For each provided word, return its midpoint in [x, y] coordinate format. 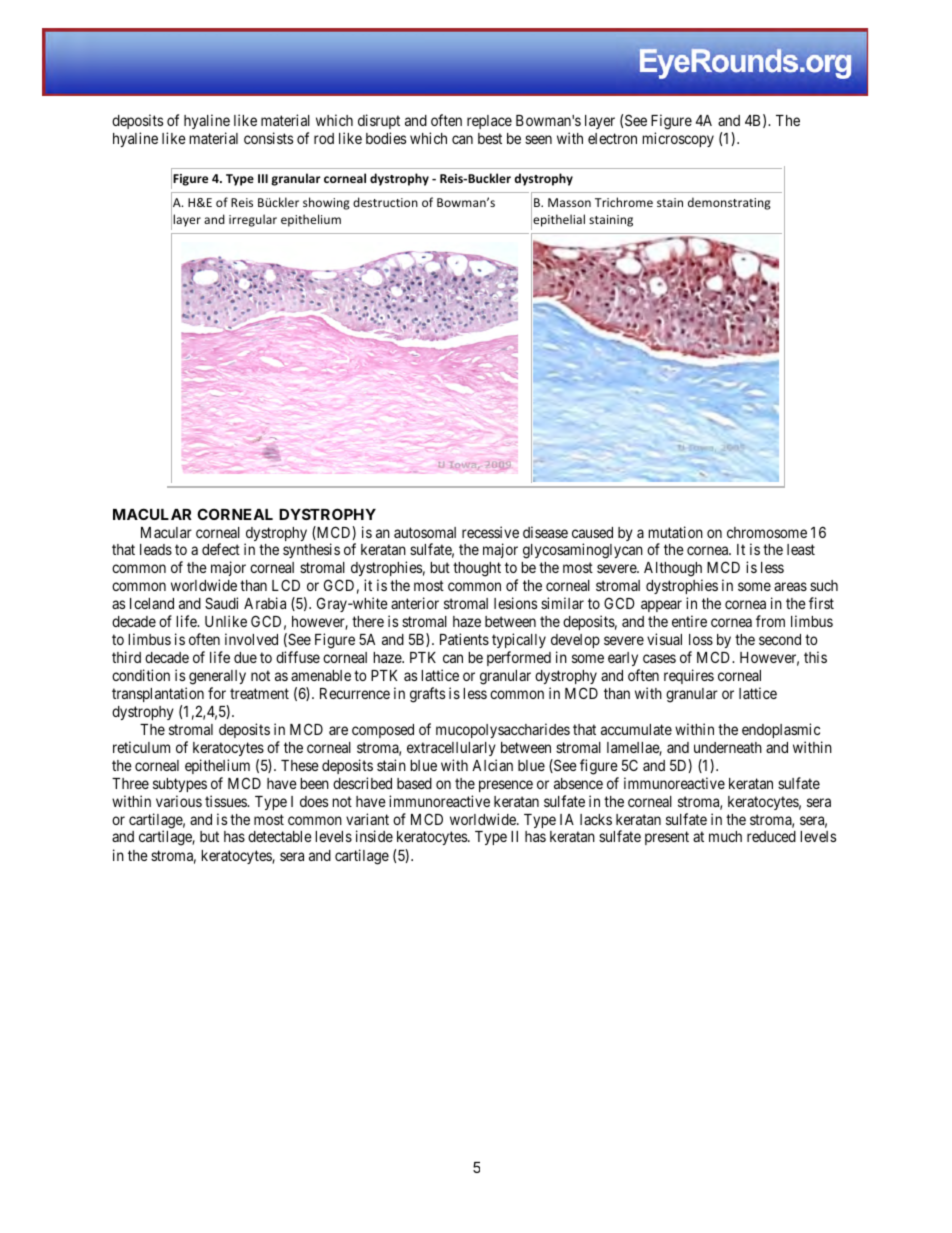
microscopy [678, 139]
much [725, 836]
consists [268, 138]
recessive [490, 532]
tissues [226, 801]
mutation [675, 532]
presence [506, 786]
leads [156, 549]
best [490, 138]
